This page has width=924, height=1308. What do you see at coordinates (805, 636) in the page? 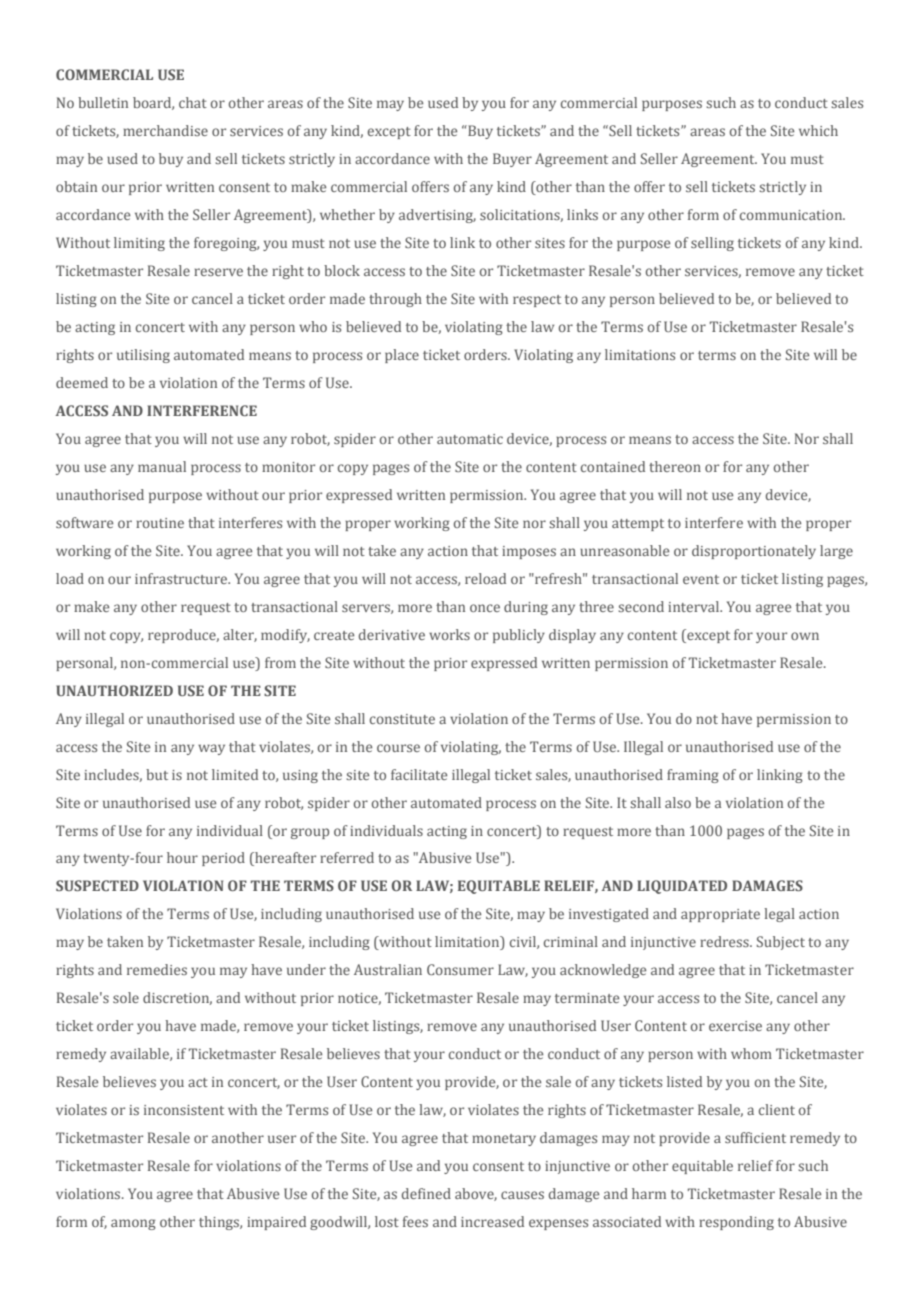
I see `own` at bounding box center [805, 636].
